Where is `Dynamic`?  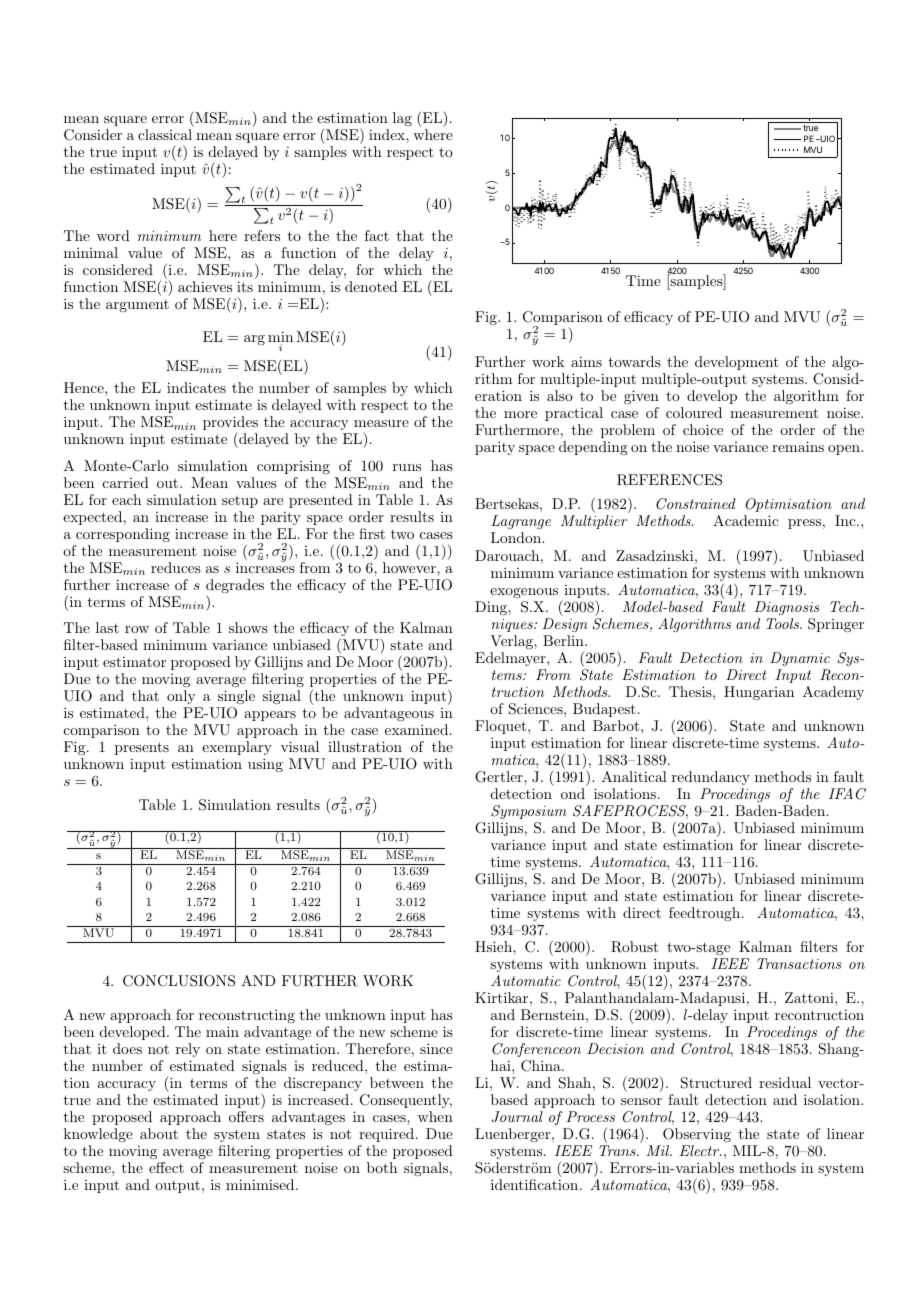
Dynamic is located at coordinates (800, 659).
